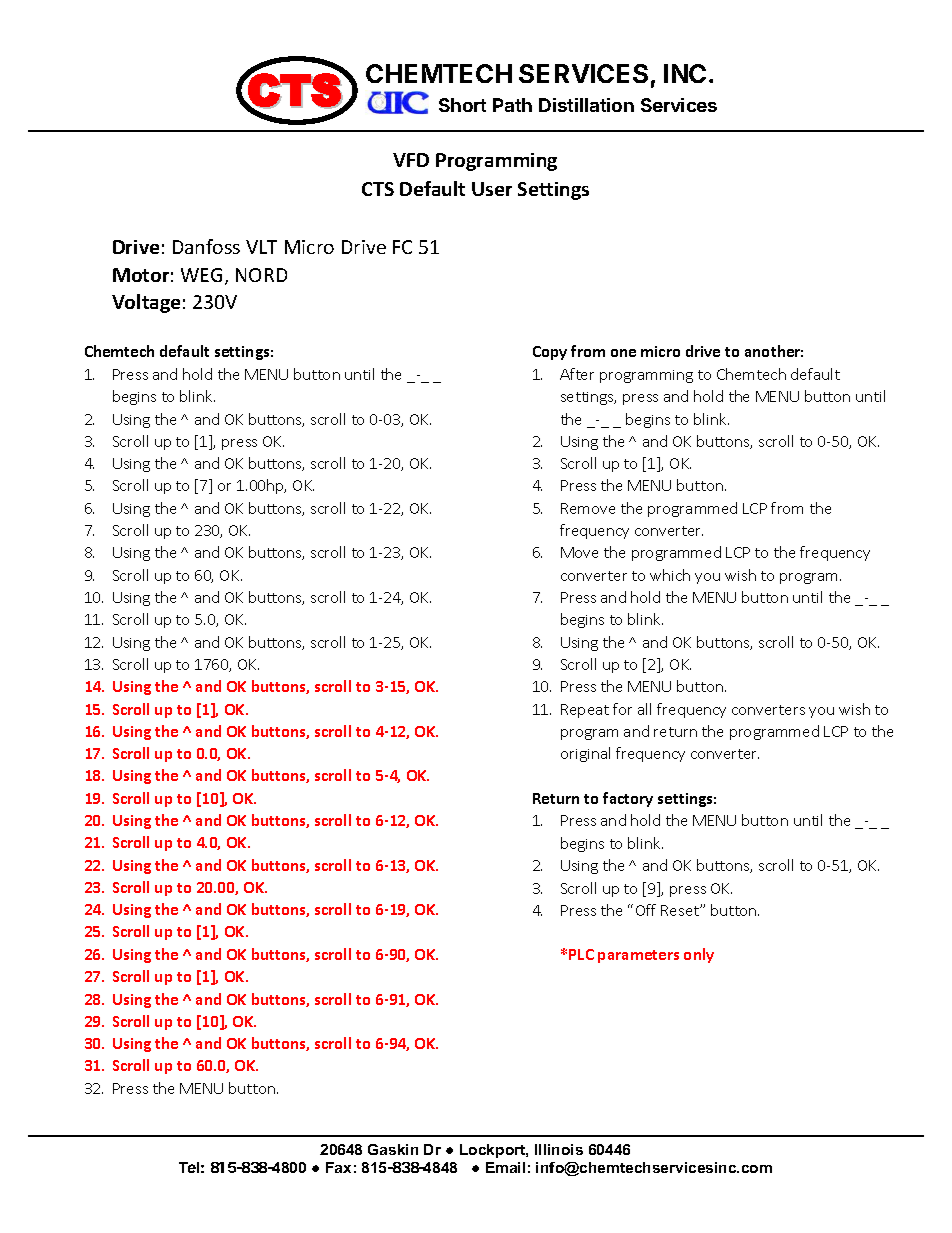  Describe the element at coordinates (411, 160) in the image. I see `VFD` at that location.
